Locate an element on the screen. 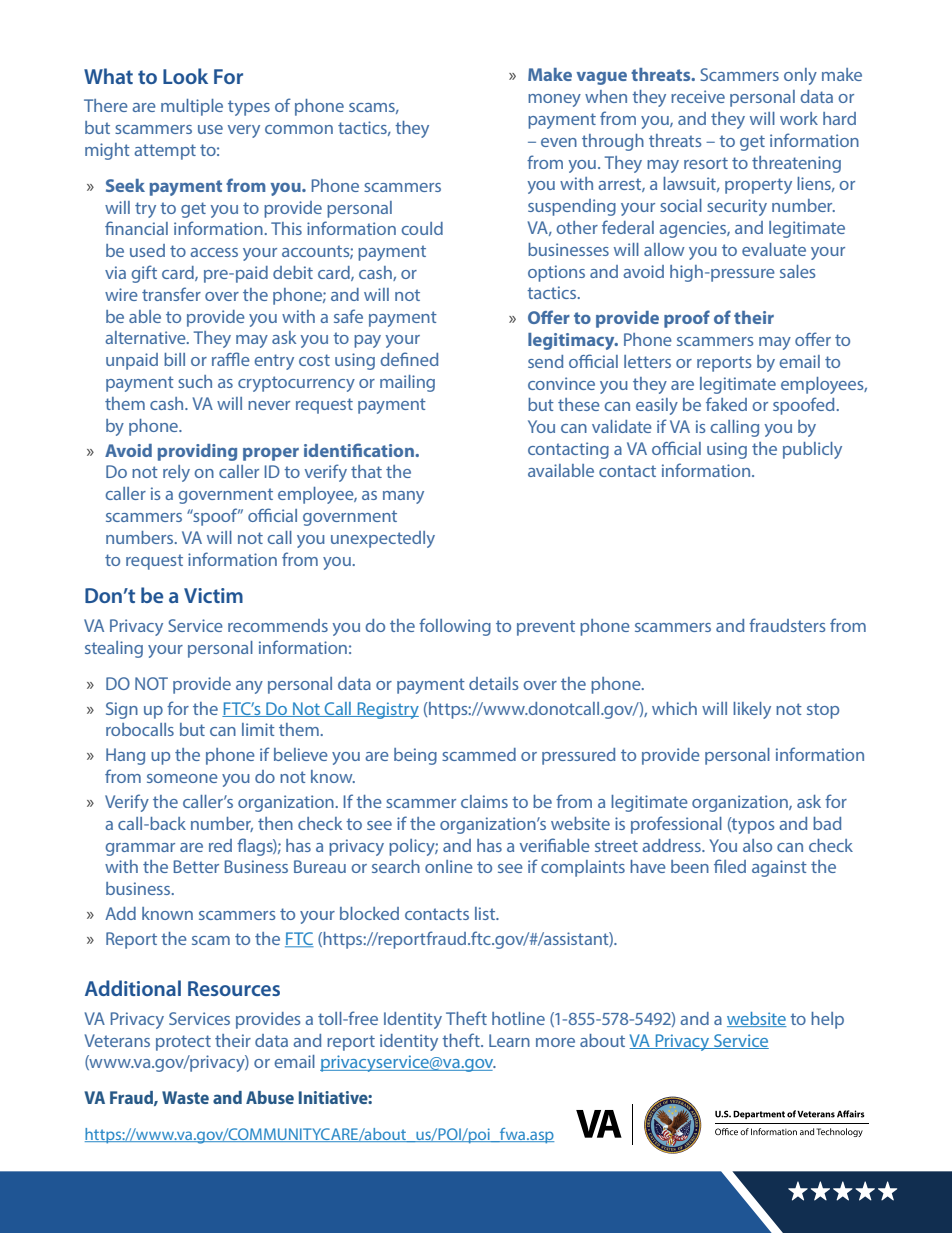  publicly is located at coordinates (812, 450).
